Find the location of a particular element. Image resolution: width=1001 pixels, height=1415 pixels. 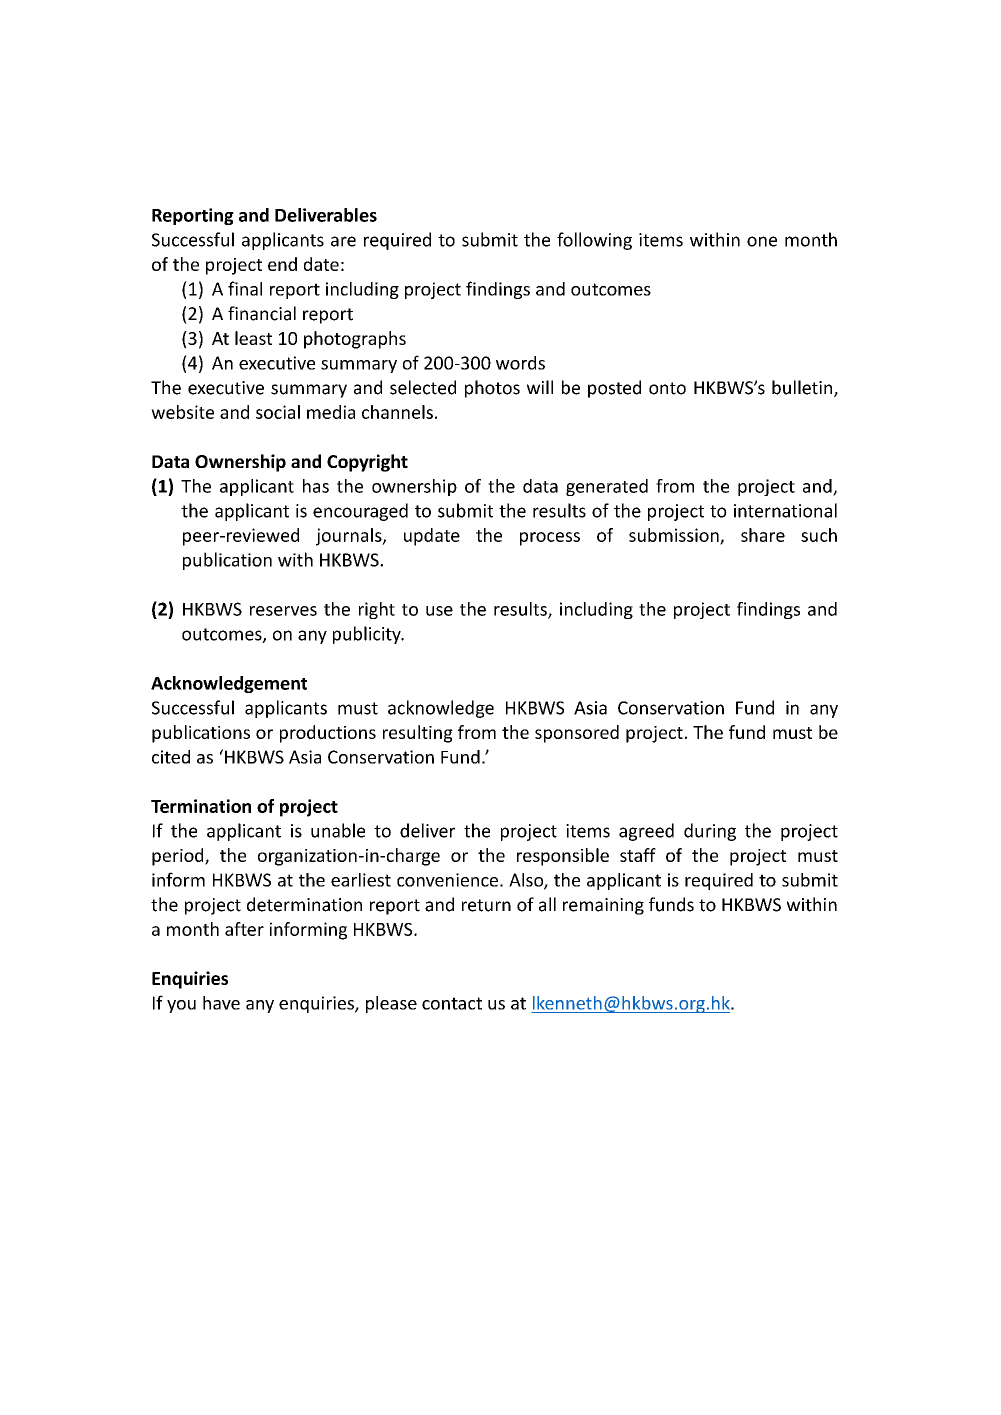

process is located at coordinates (550, 539).
